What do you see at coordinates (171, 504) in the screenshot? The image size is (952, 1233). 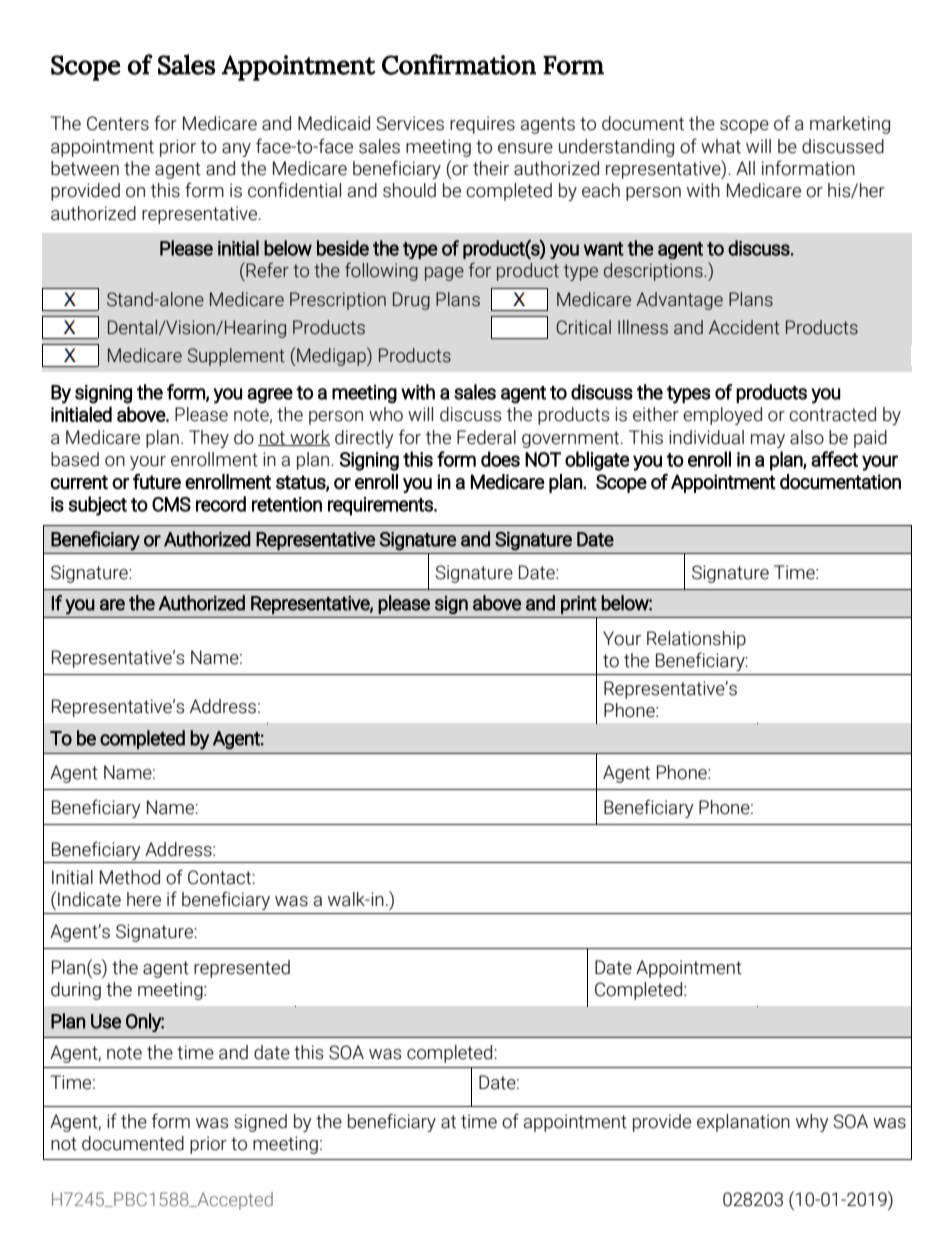 I see `CMS` at bounding box center [171, 504].
